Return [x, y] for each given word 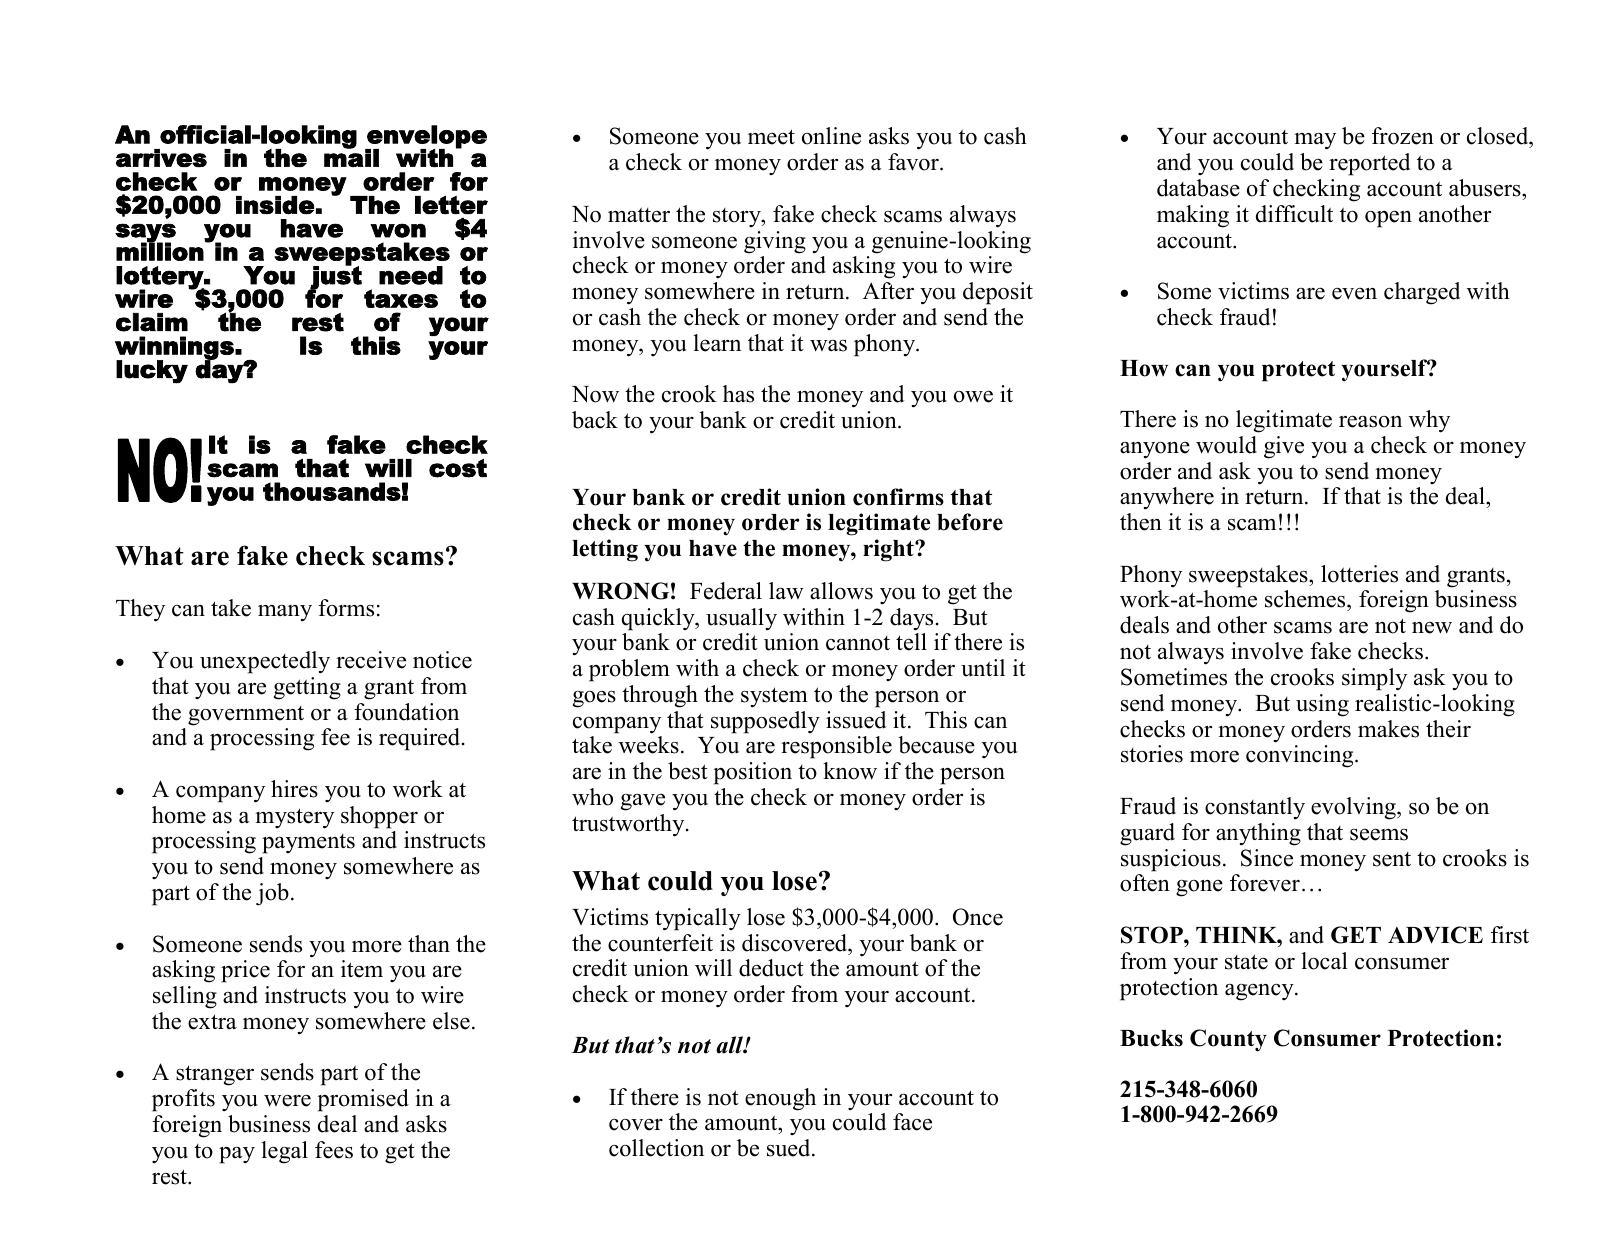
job [272, 894]
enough [780, 1099]
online [831, 136]
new [1432, 628]
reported [1369, 164]
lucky [152, 372]
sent [1392, 859]
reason [1370, 422]
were [287, 1100]
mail [351, 156]
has [738, 394]
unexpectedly [265, 662]
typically [698, 919]
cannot [858, 643]
